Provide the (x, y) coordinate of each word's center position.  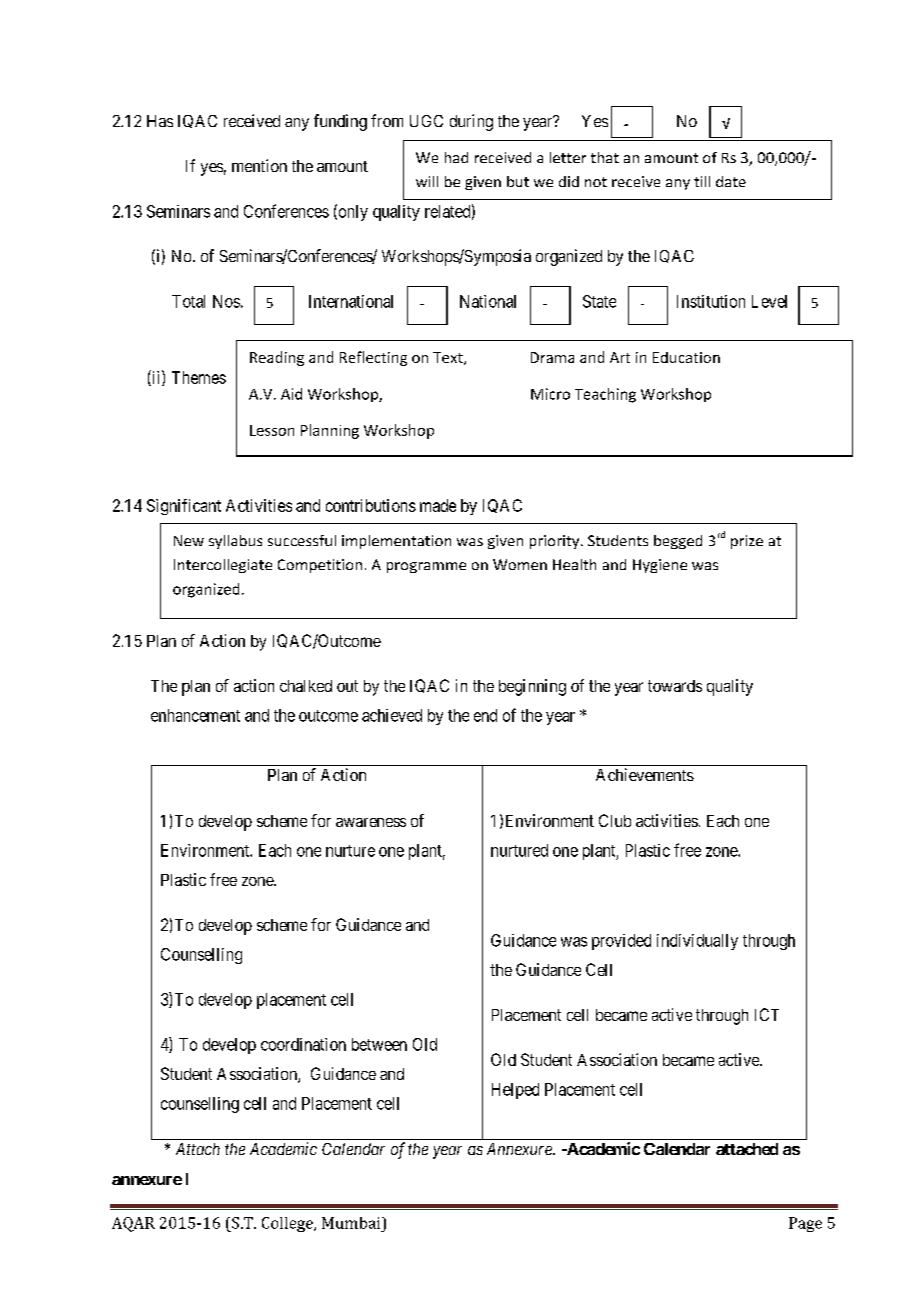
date (731, 181)
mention (259, 165)
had (456, 157)
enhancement (195, 715)
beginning (532, 687)
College (288, 1224)
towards (675, 686)
